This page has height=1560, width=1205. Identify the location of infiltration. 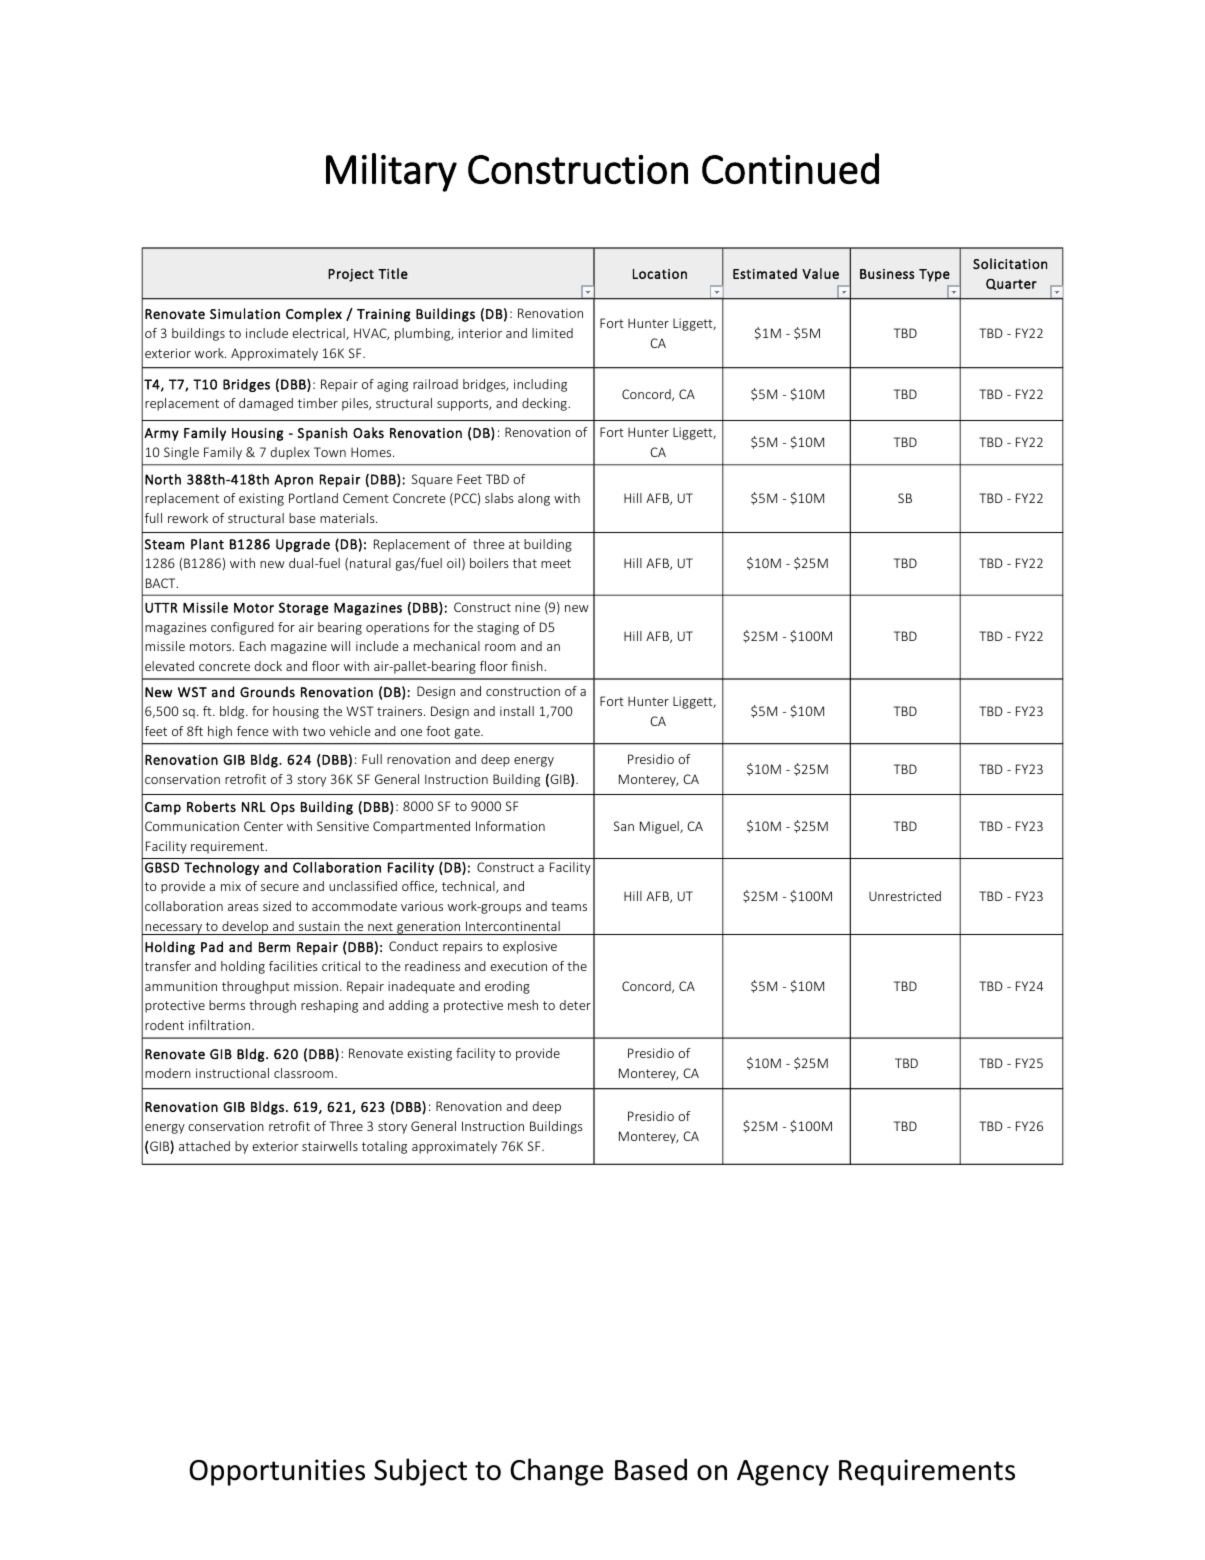
(221, 1025).
